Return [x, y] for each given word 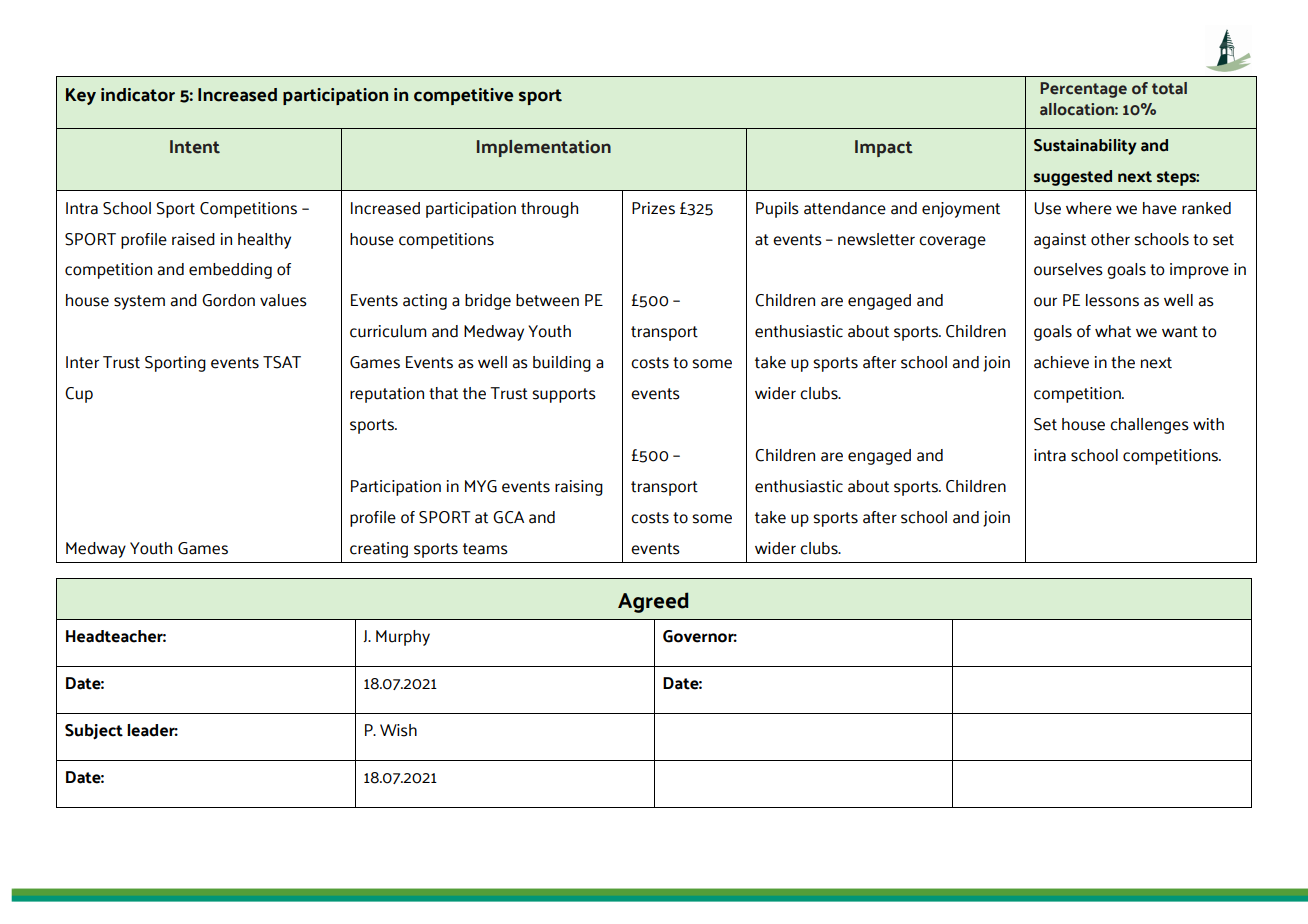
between [547, 300]
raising [579, 488]
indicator [138, 95]
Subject [94, 732]
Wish [398, 730]
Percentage [1083, 90]
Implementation [544, 148]
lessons [1112, 300]
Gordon [228, 300]
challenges [1149, 426]
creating [379, 550]
